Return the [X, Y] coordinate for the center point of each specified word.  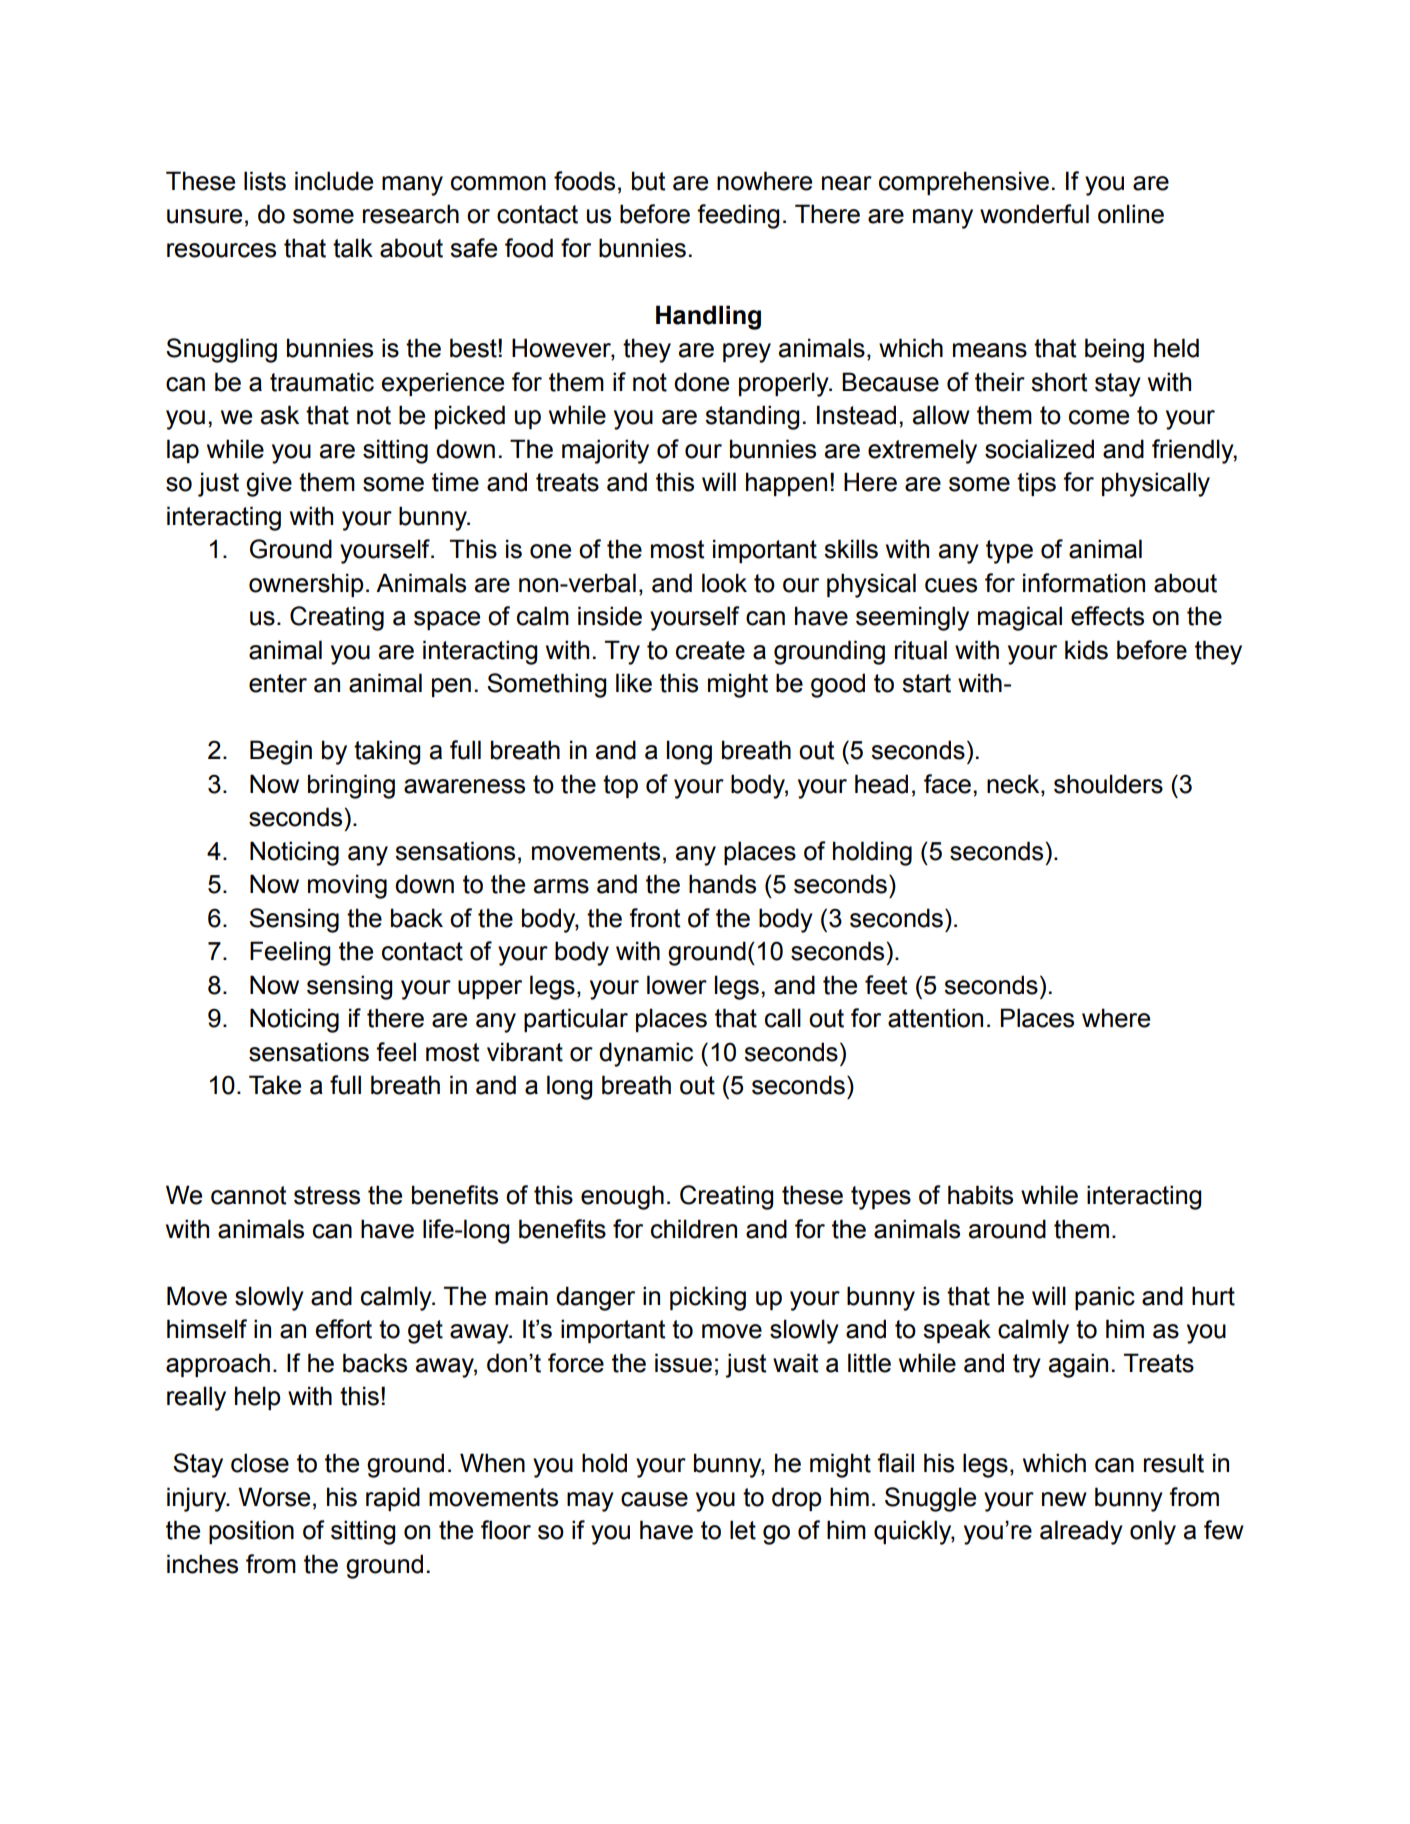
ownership [306, 585]
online [1131, 214]
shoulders [1108, 784]
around [1007, 1229]
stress [327, 1195]
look [724, 583]
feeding [738, 216]
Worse [274, 1497]
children [694, 1229]
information [1084, 583]
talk [353, 248]
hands [722, 884]
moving [347, 886]
